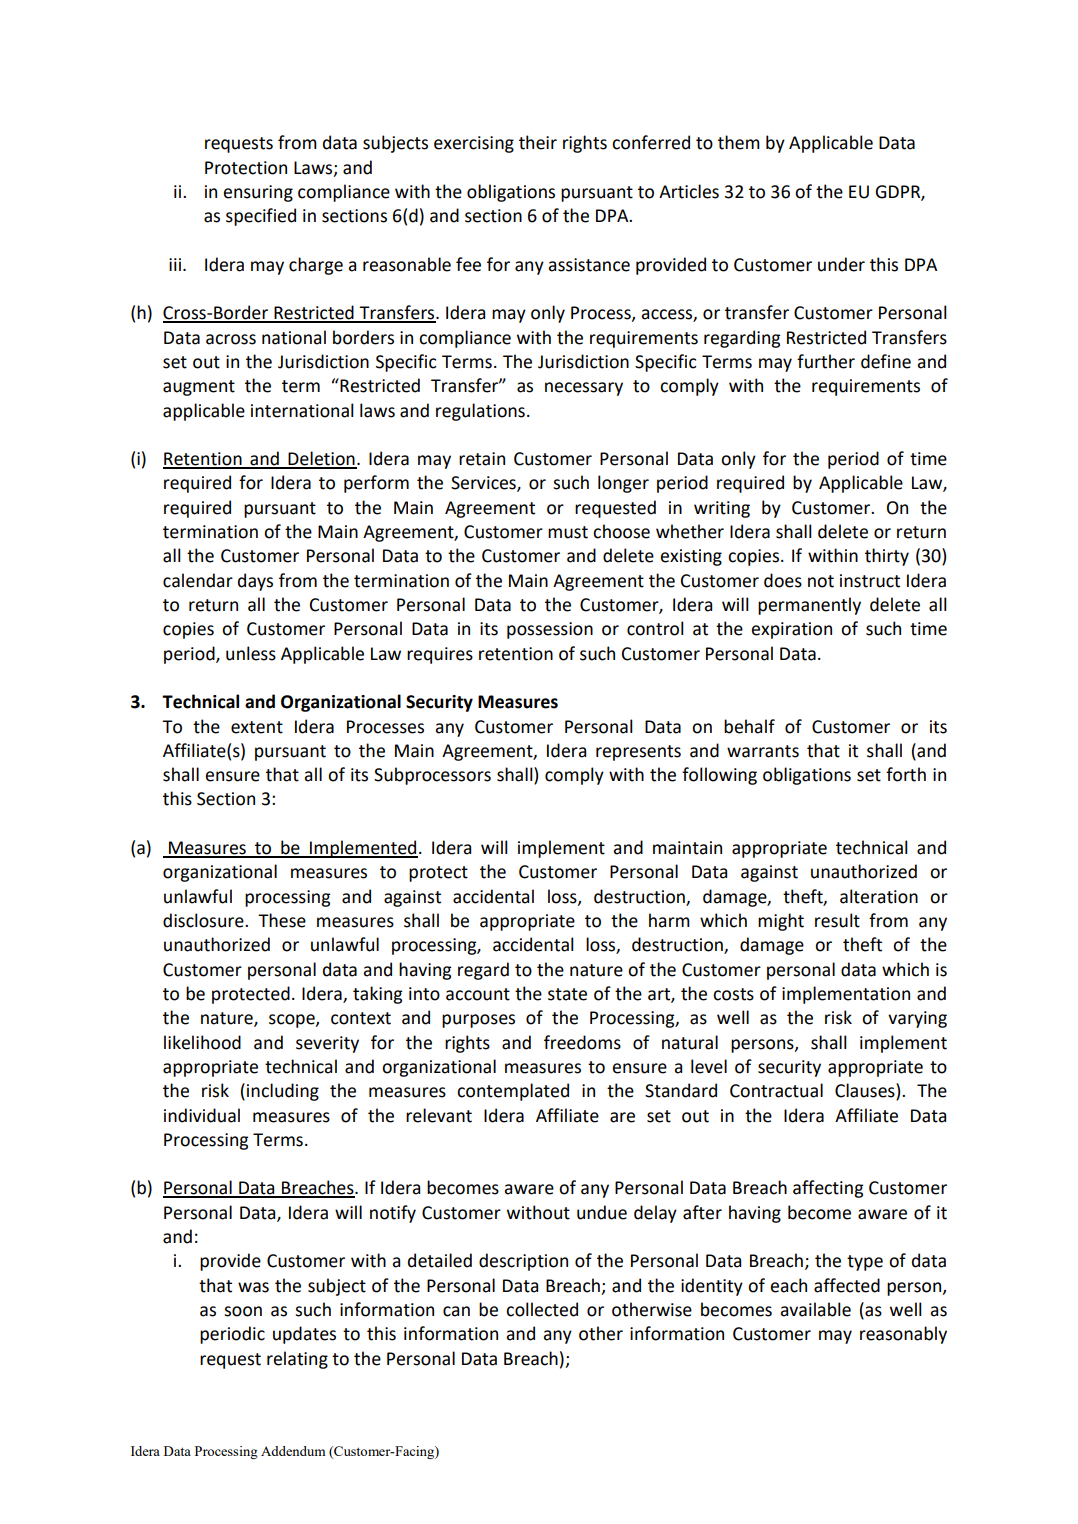 This screenshot has height=1524, width=1078. What do you see at coordinates (542, 1309) in the screenshot?
I see `collected` at bounding box center [542, 1309].
